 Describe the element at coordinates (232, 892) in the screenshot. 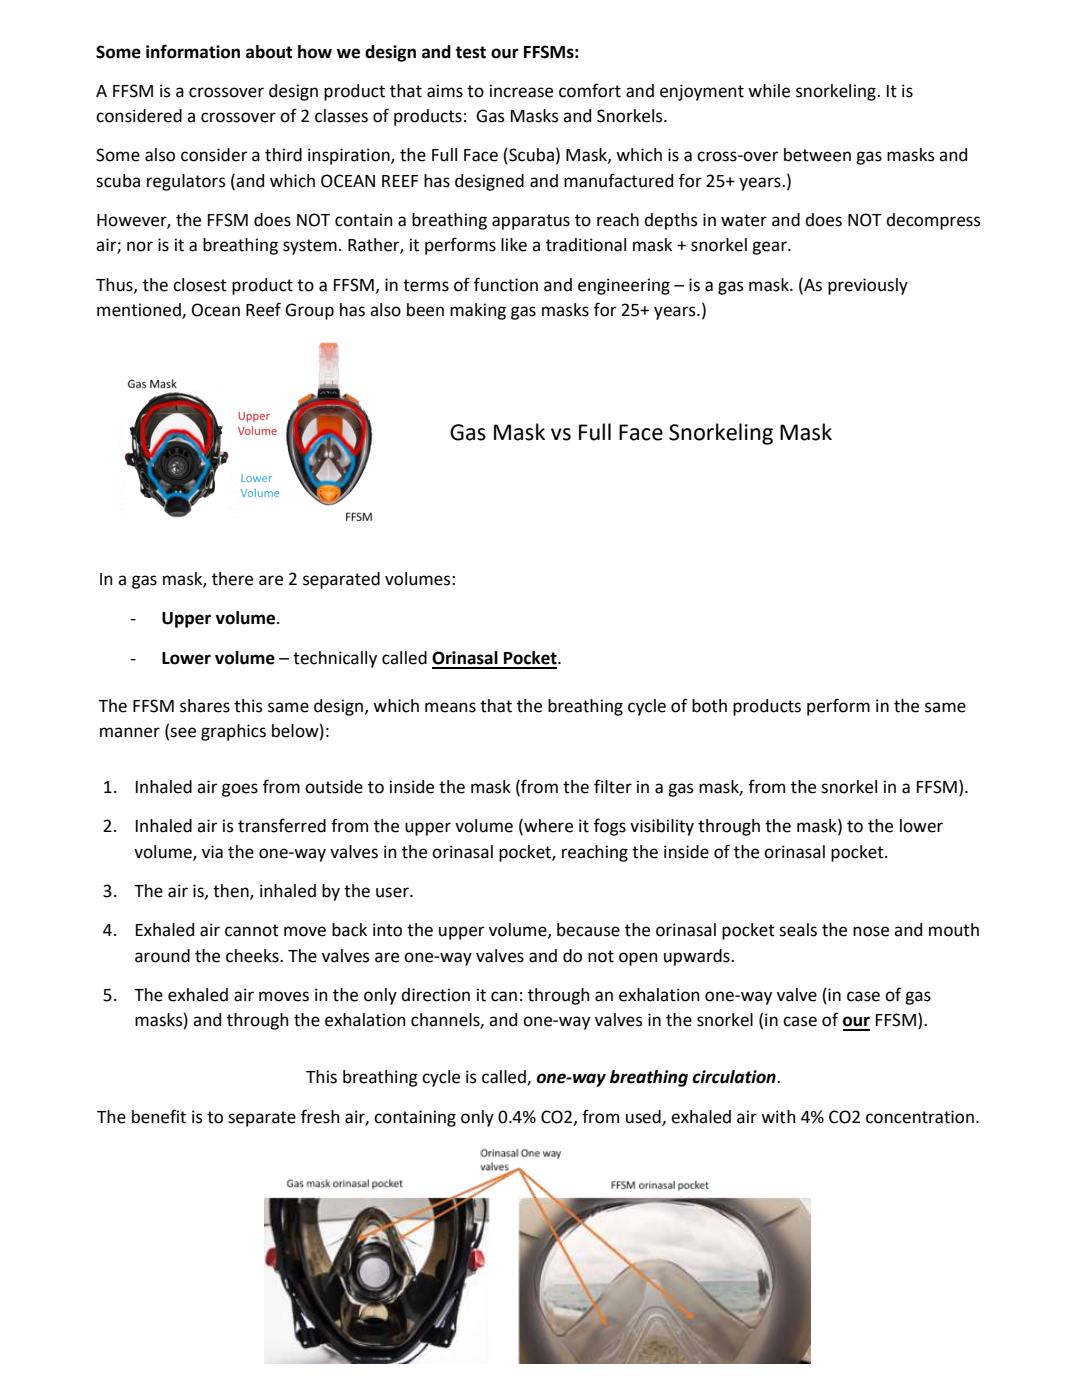

I see `then` at that location.
